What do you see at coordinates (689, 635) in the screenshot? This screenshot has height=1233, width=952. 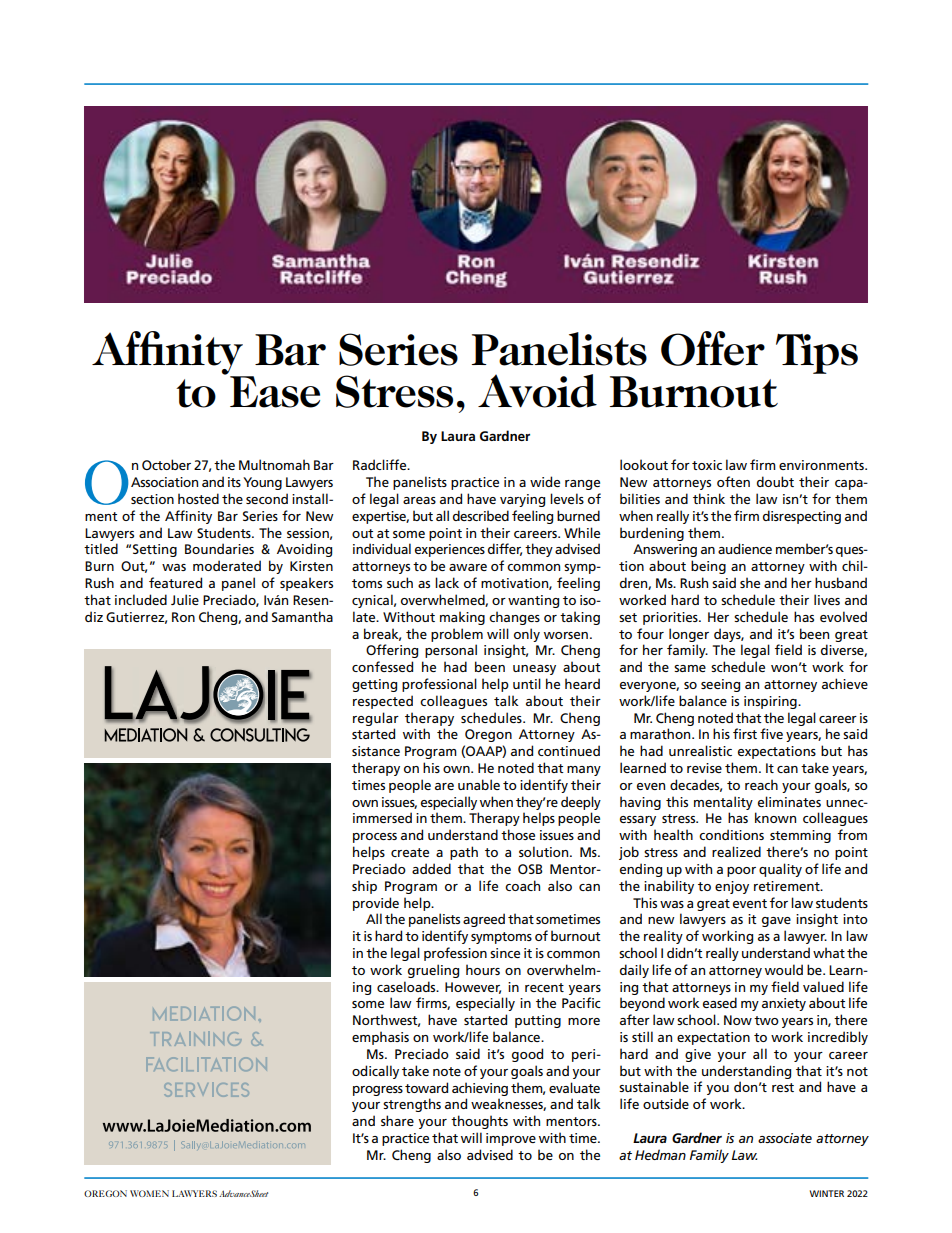 I see `longer` at bounding box center [689, 635].
